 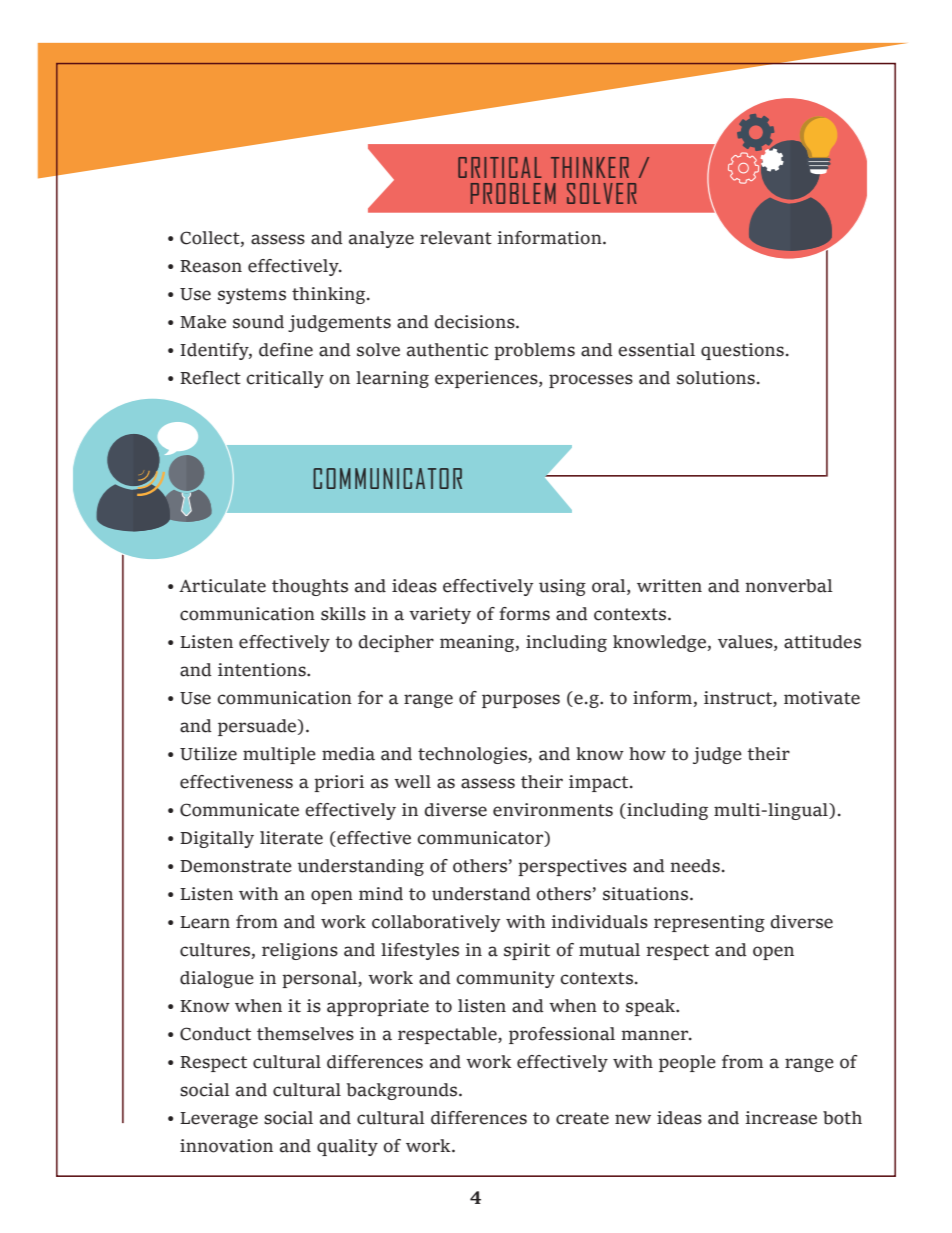 I want to click on thoughts, so click(x=310, y=587).
